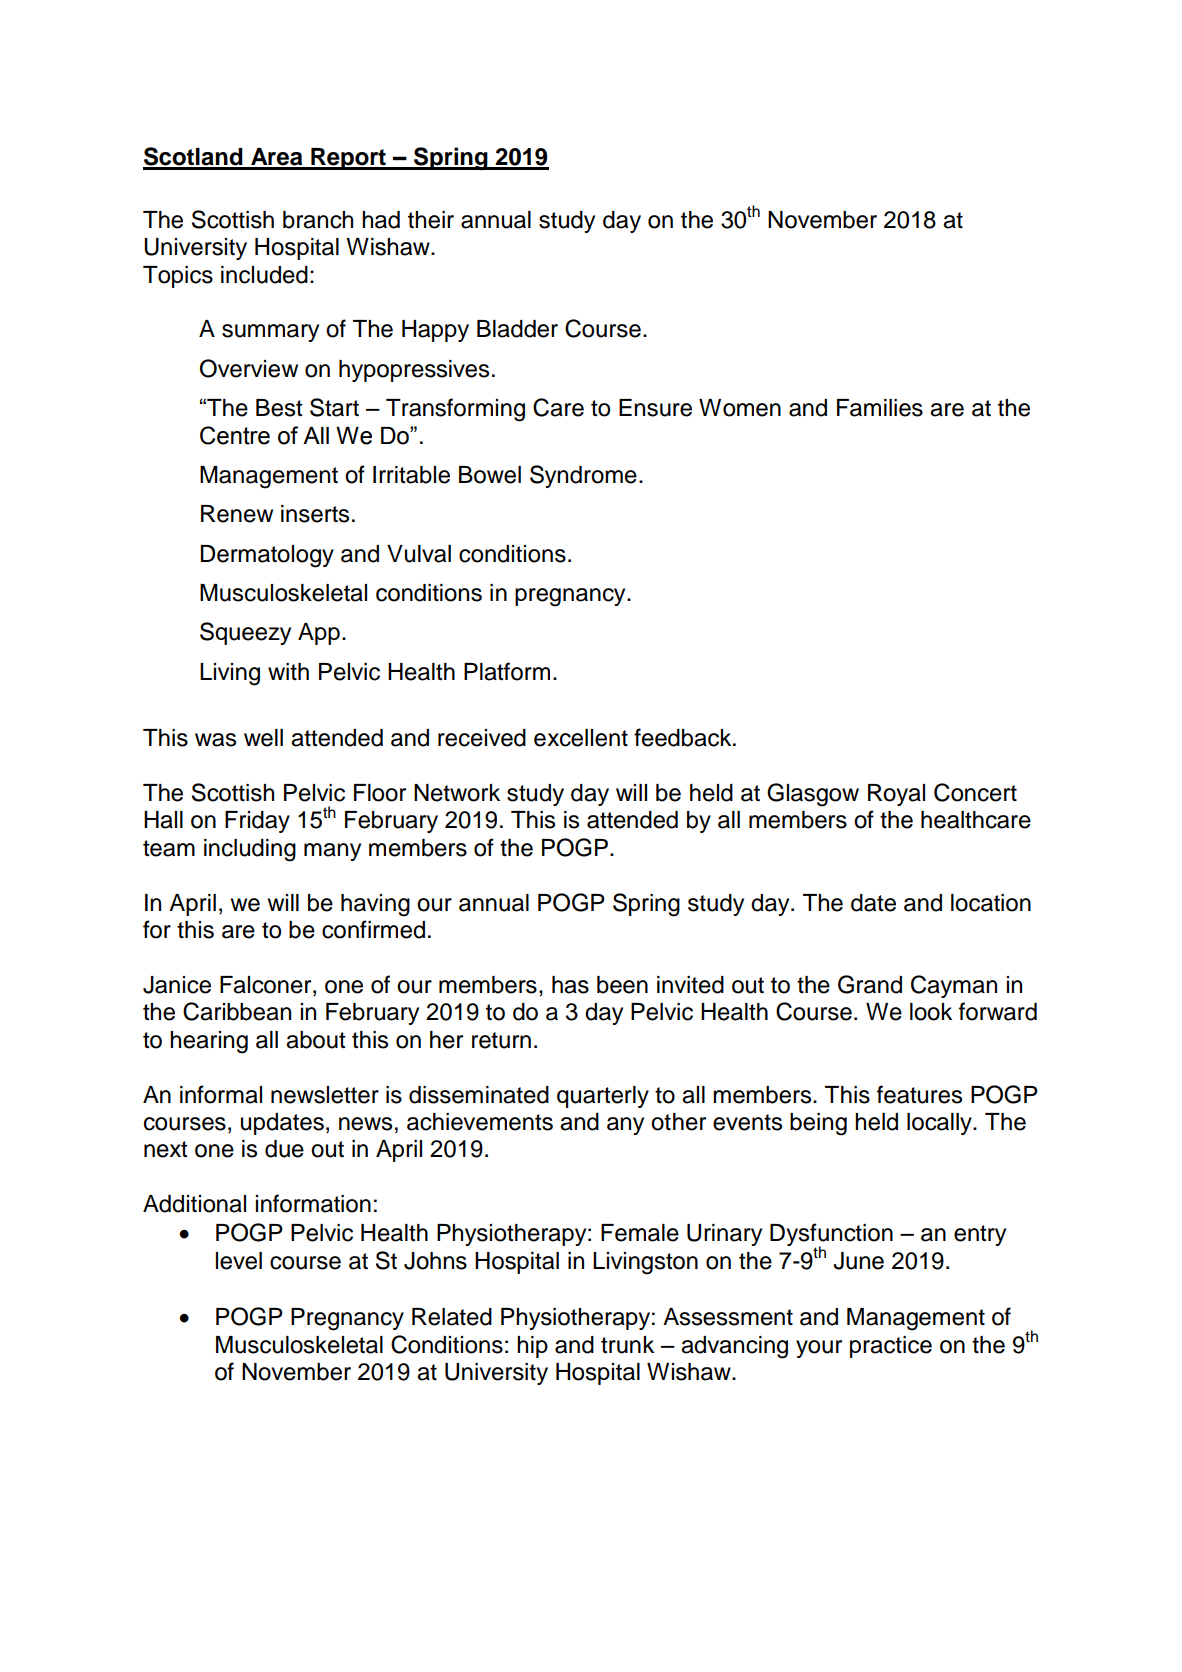 Image resolution: width=1182 pixels, height=1672 pixels. What do you see at coordinates (880, 408) in the screenshot?
I see `Families` at bounding box center [880, 408].
